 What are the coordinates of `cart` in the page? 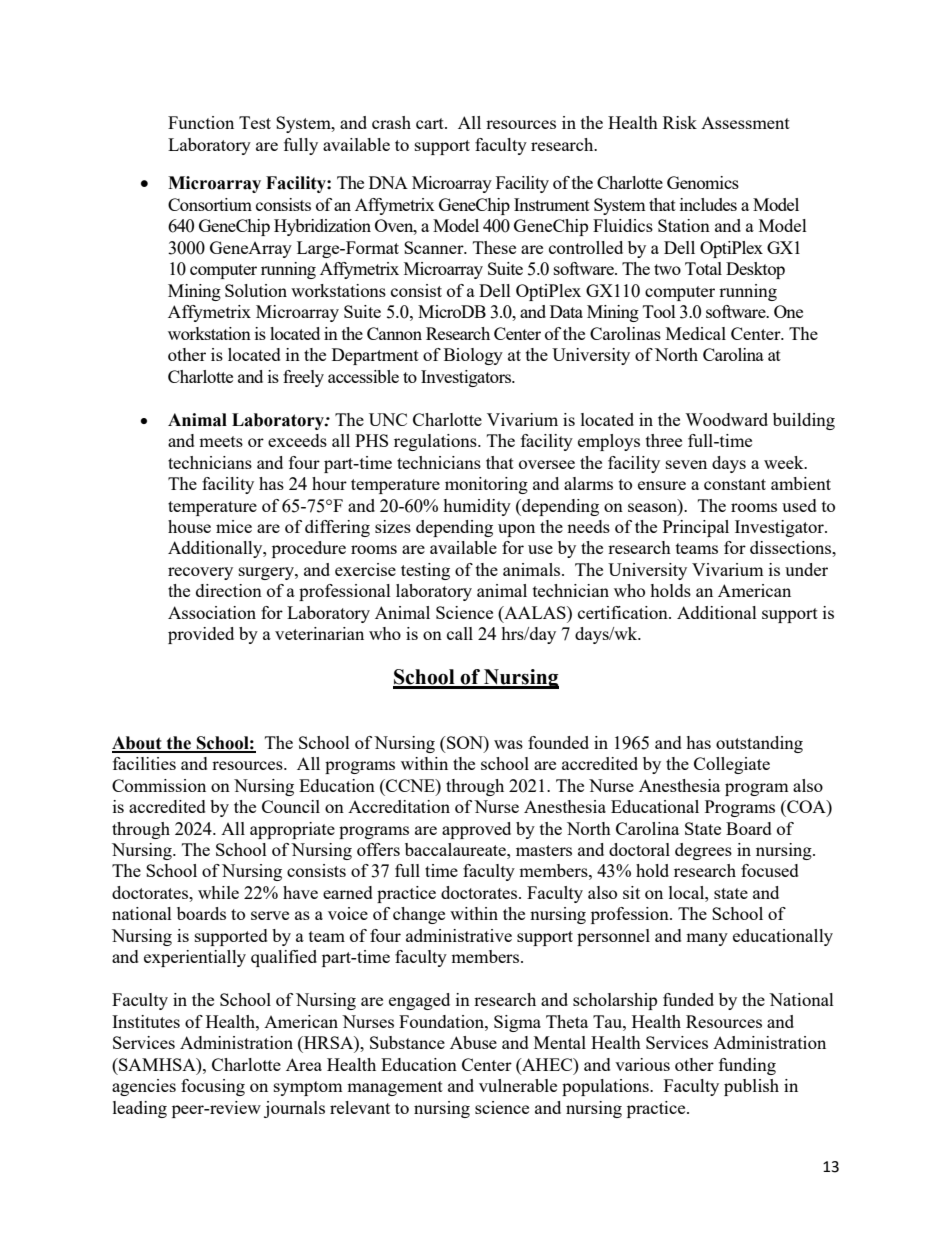 It's located at (431, 123).
